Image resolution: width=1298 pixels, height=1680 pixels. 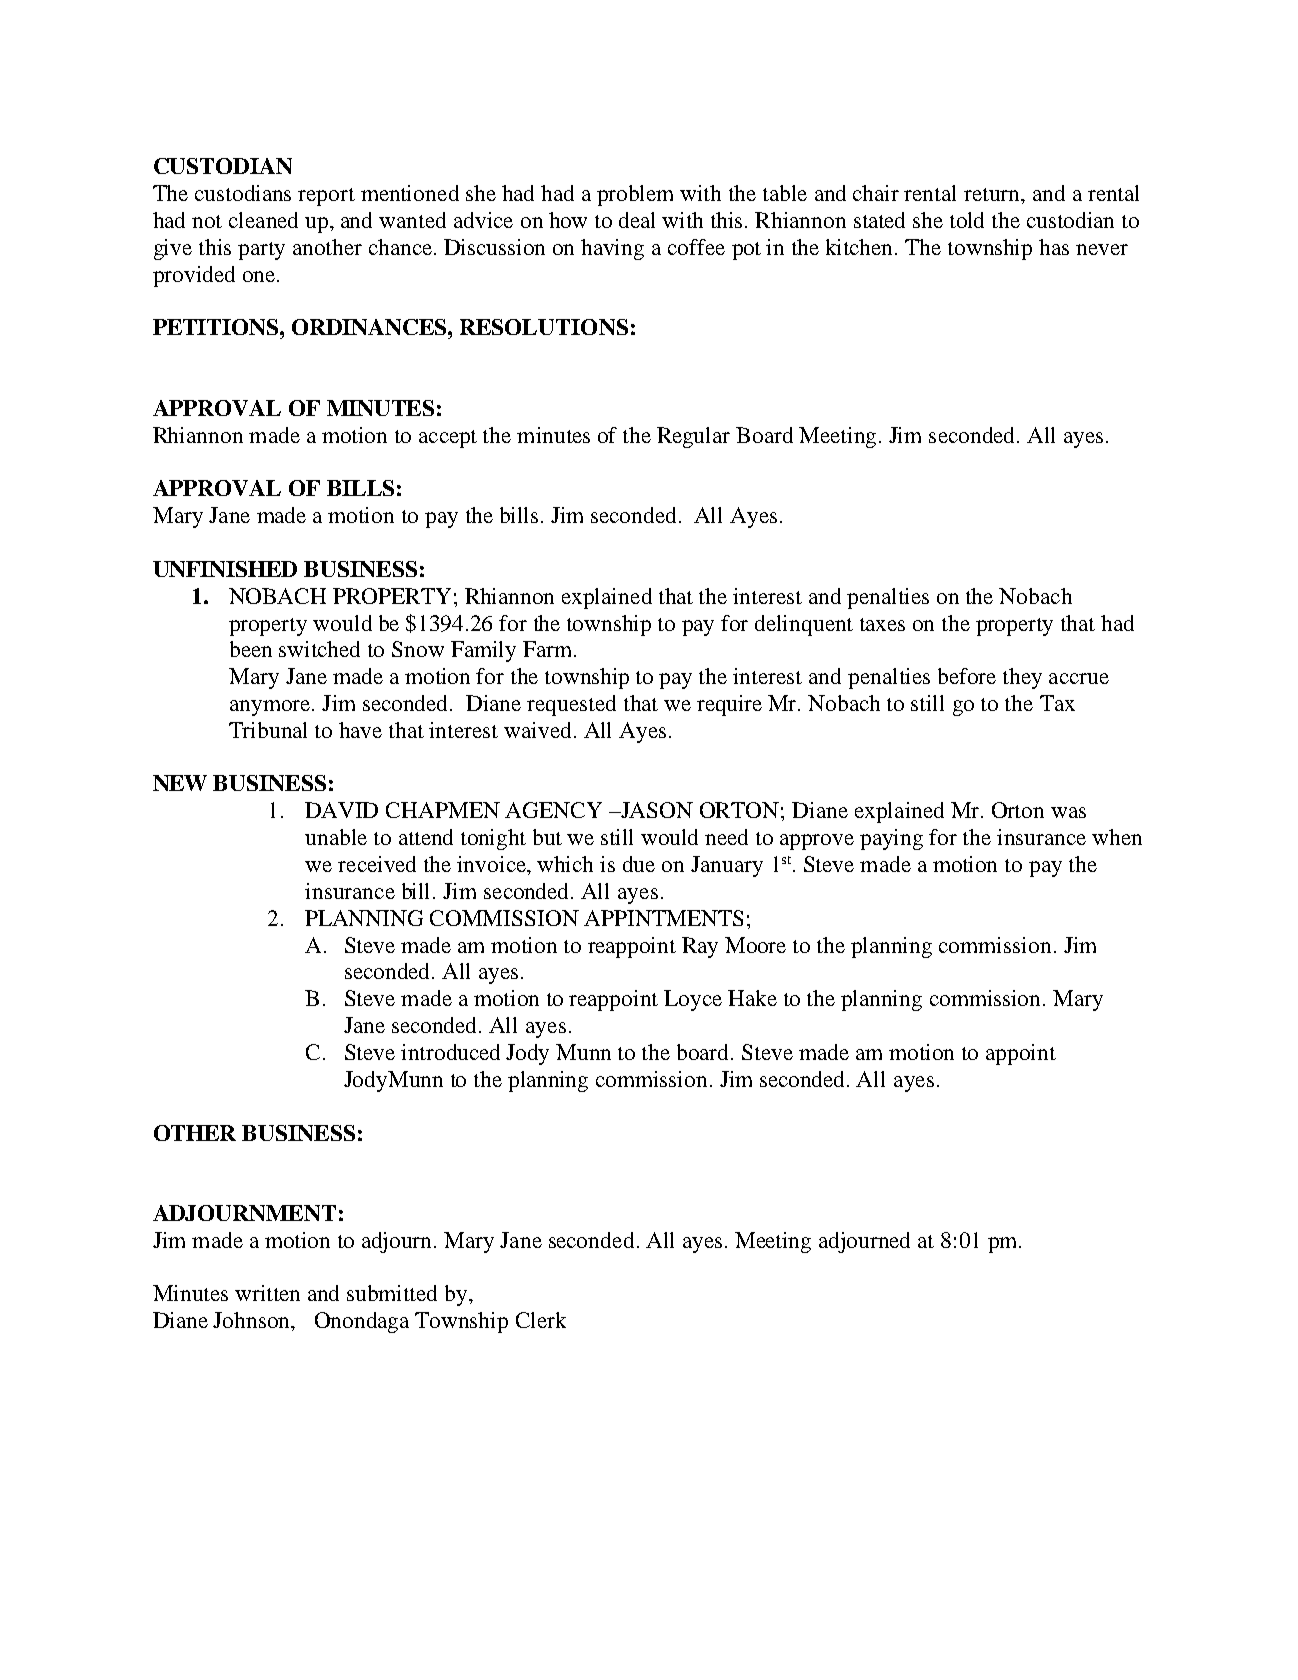 What do you see at coordinates (268, 730) in the image?
I see `Tribunal` at bounding box center [268, 730].
